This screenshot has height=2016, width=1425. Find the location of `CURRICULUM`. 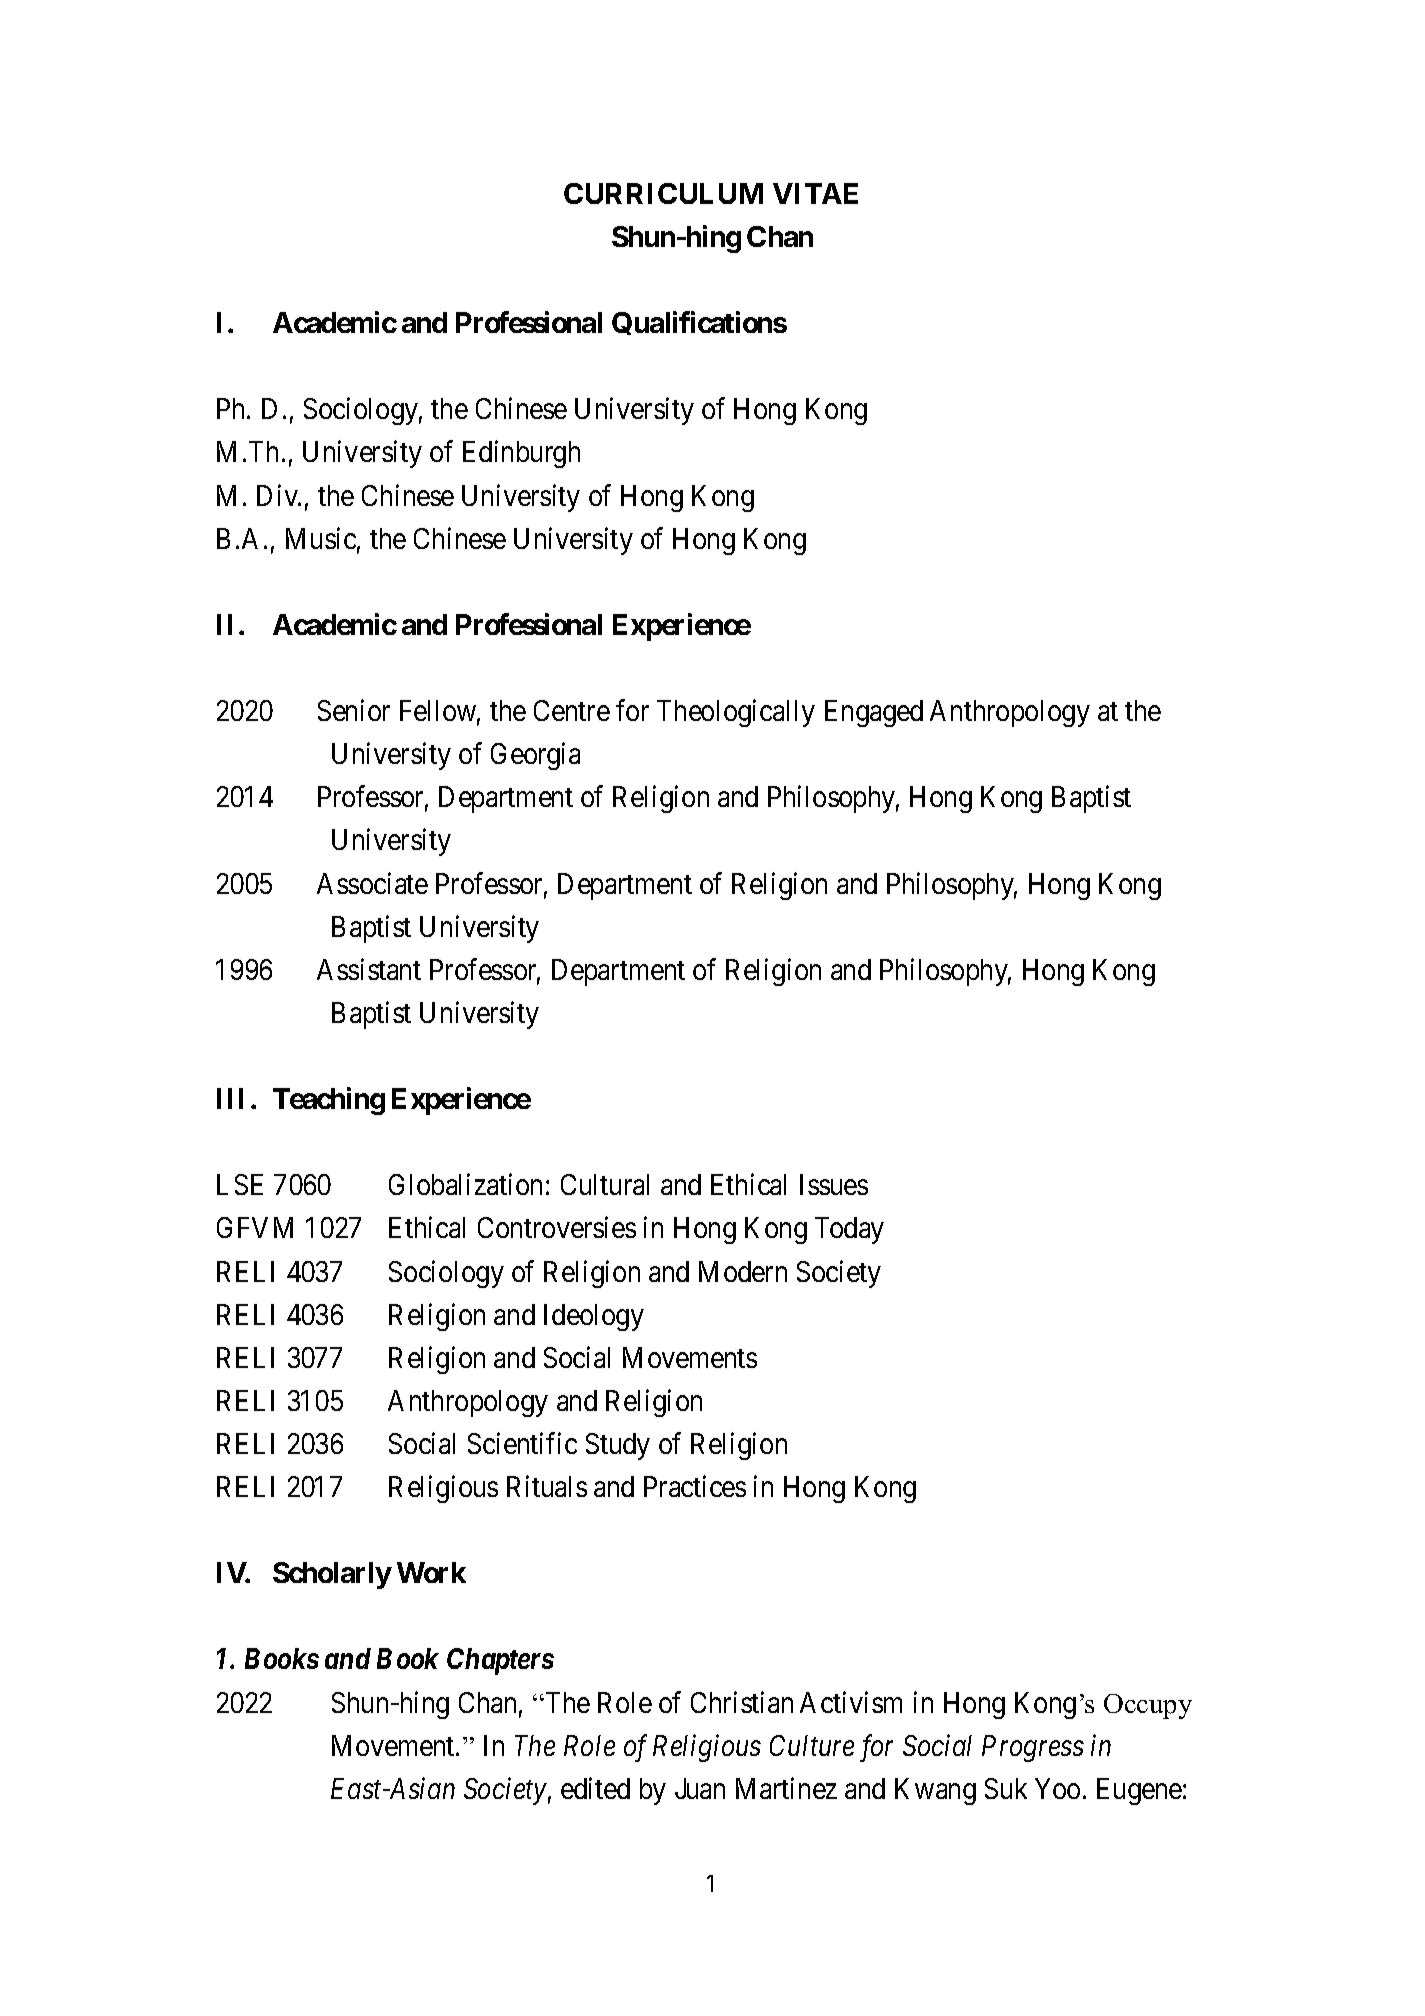

CURRICULUM is located at coordinates (663, 193).
